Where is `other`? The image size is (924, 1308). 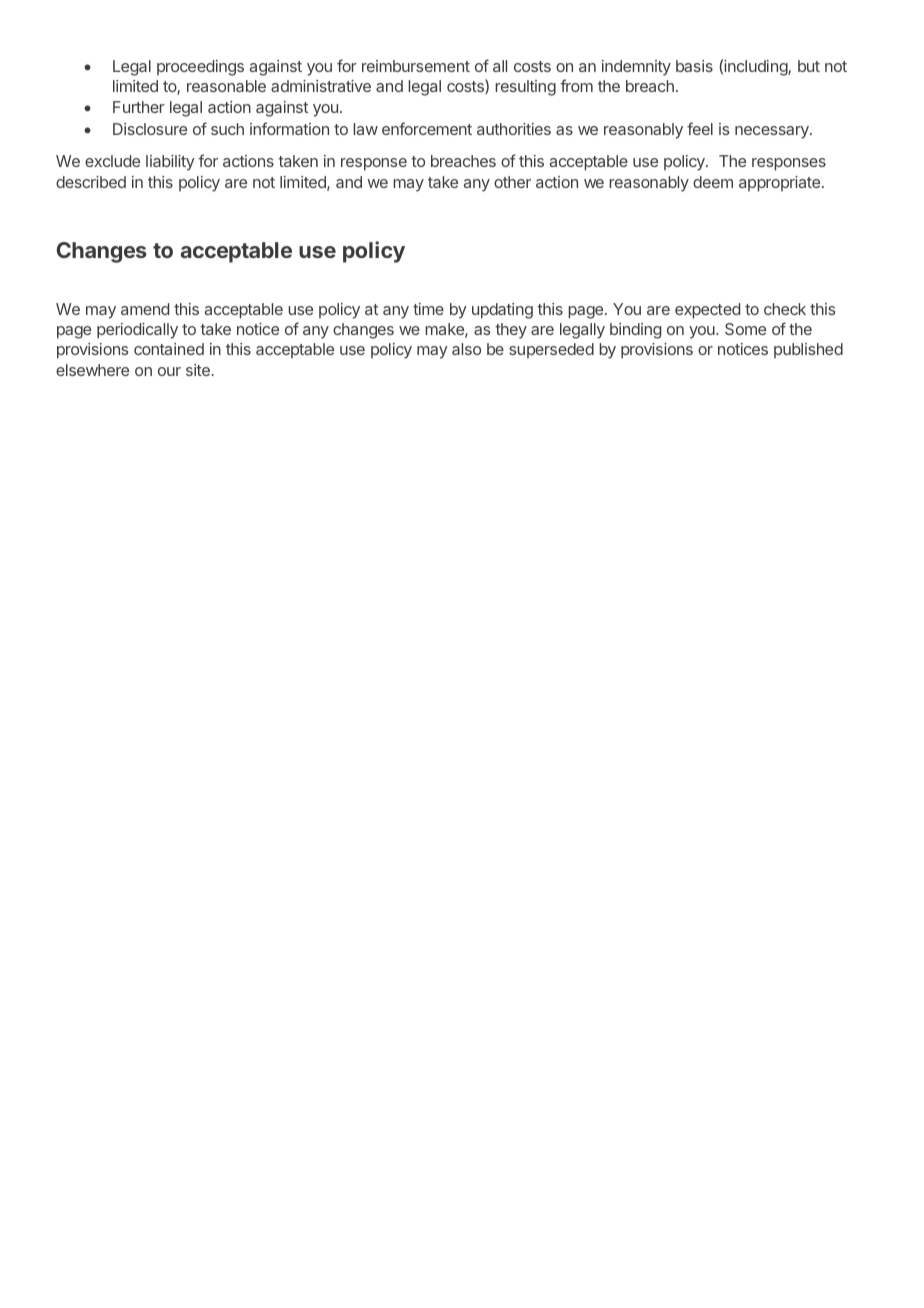 other is located at coordinates (512, 182).
